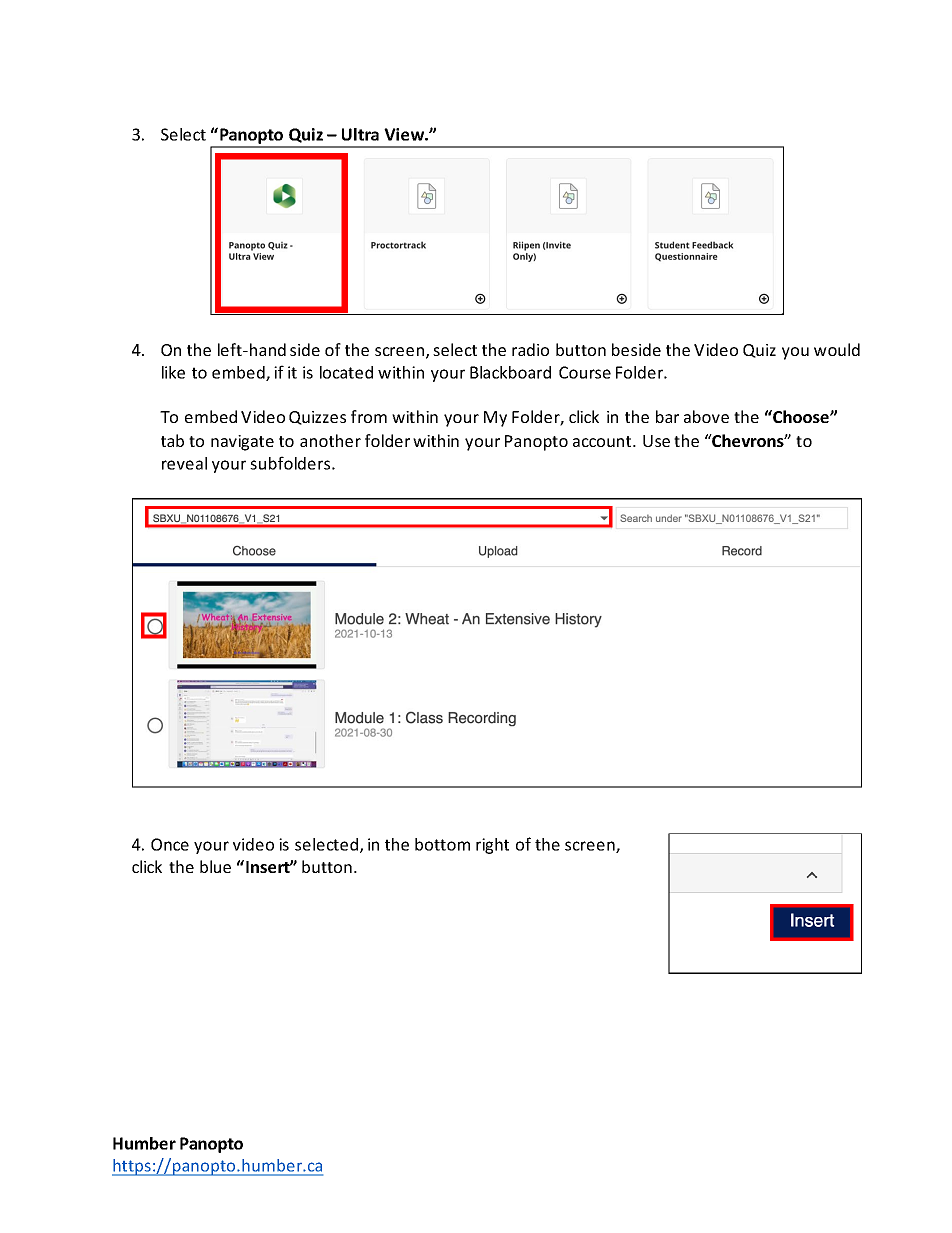  Describe the element at coordinates (360, 134) in the document. I see `Ultra` at that location.
